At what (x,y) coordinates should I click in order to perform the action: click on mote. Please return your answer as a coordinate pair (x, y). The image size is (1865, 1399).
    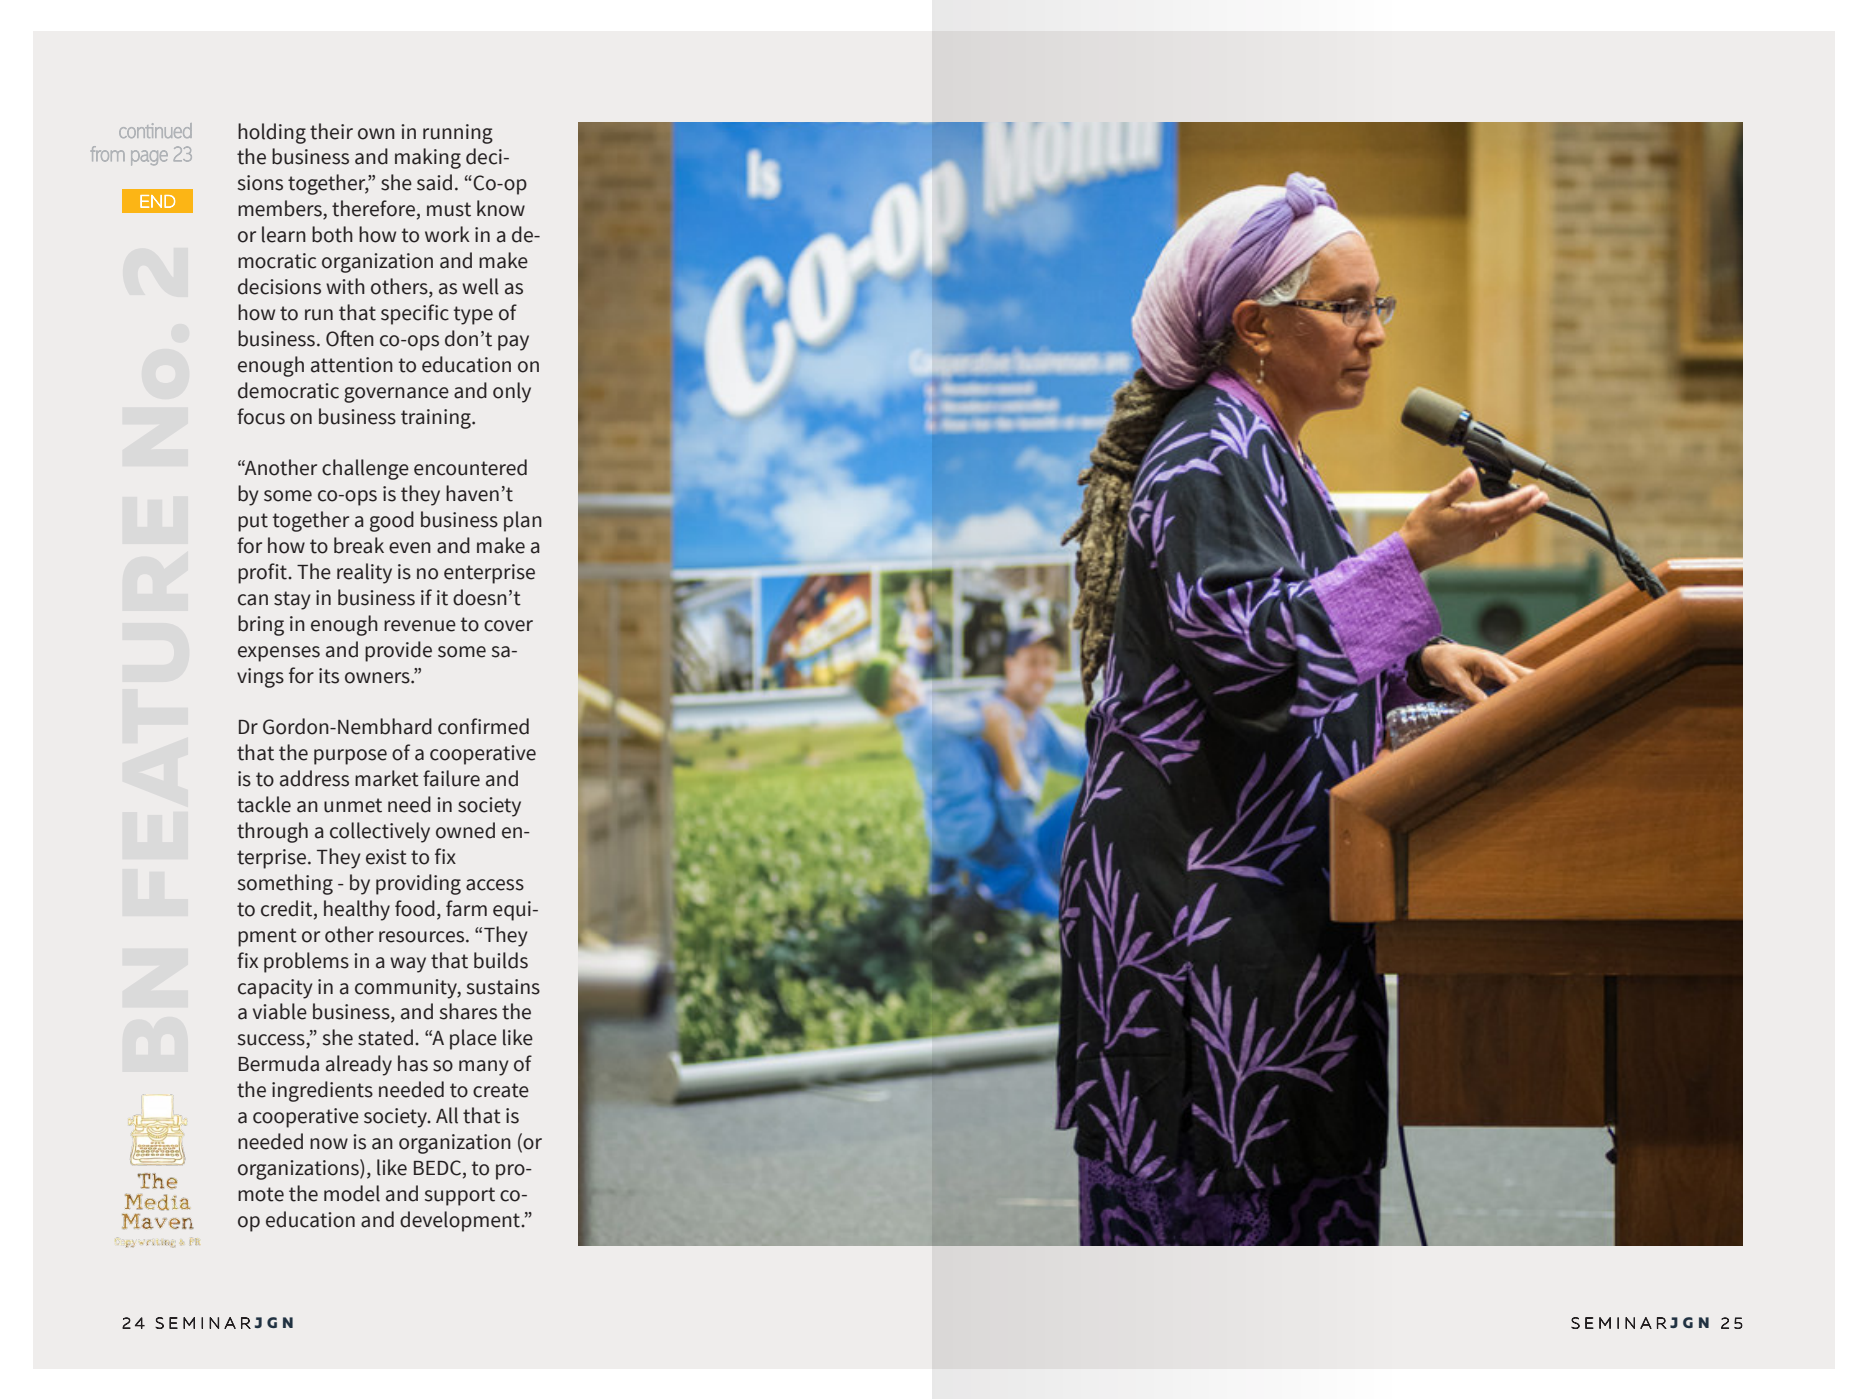
    Looking at the image, I should click on (261, 1194).
